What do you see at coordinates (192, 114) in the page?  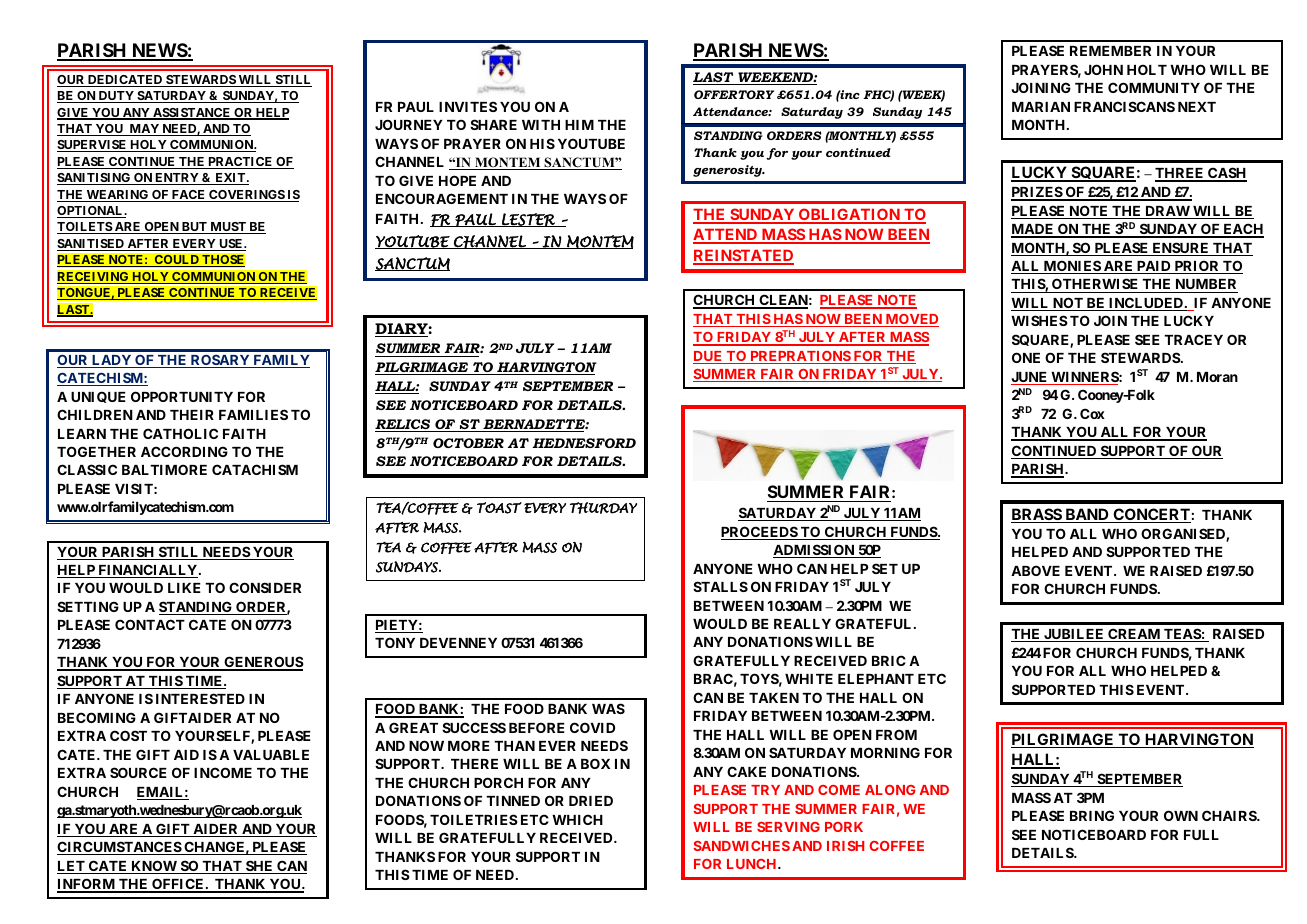 I see `ASSISTANCE` at bounding box center [192, 114].
